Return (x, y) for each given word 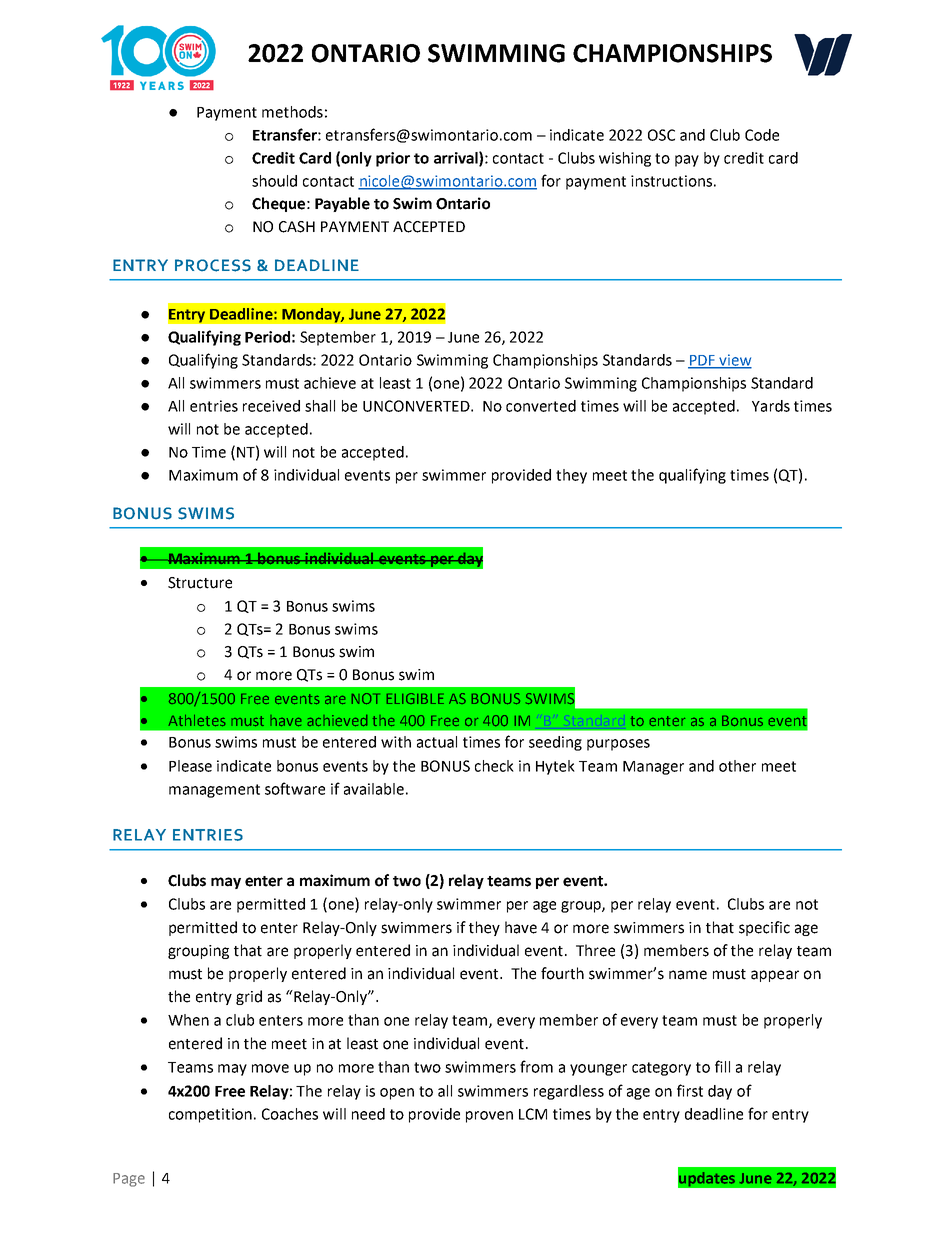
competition (210, 1115)
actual (437, 742)
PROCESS (213, 265)
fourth (562, 973)
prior (393, 159)
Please (190, 766)
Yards (771, 406)
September (338, 338)
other (737, 766)
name (688, 975)
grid (249, 997)
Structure (200, 583)
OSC (661, 135)
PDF (702, 361)
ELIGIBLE (415, 698)
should (274, 181)
